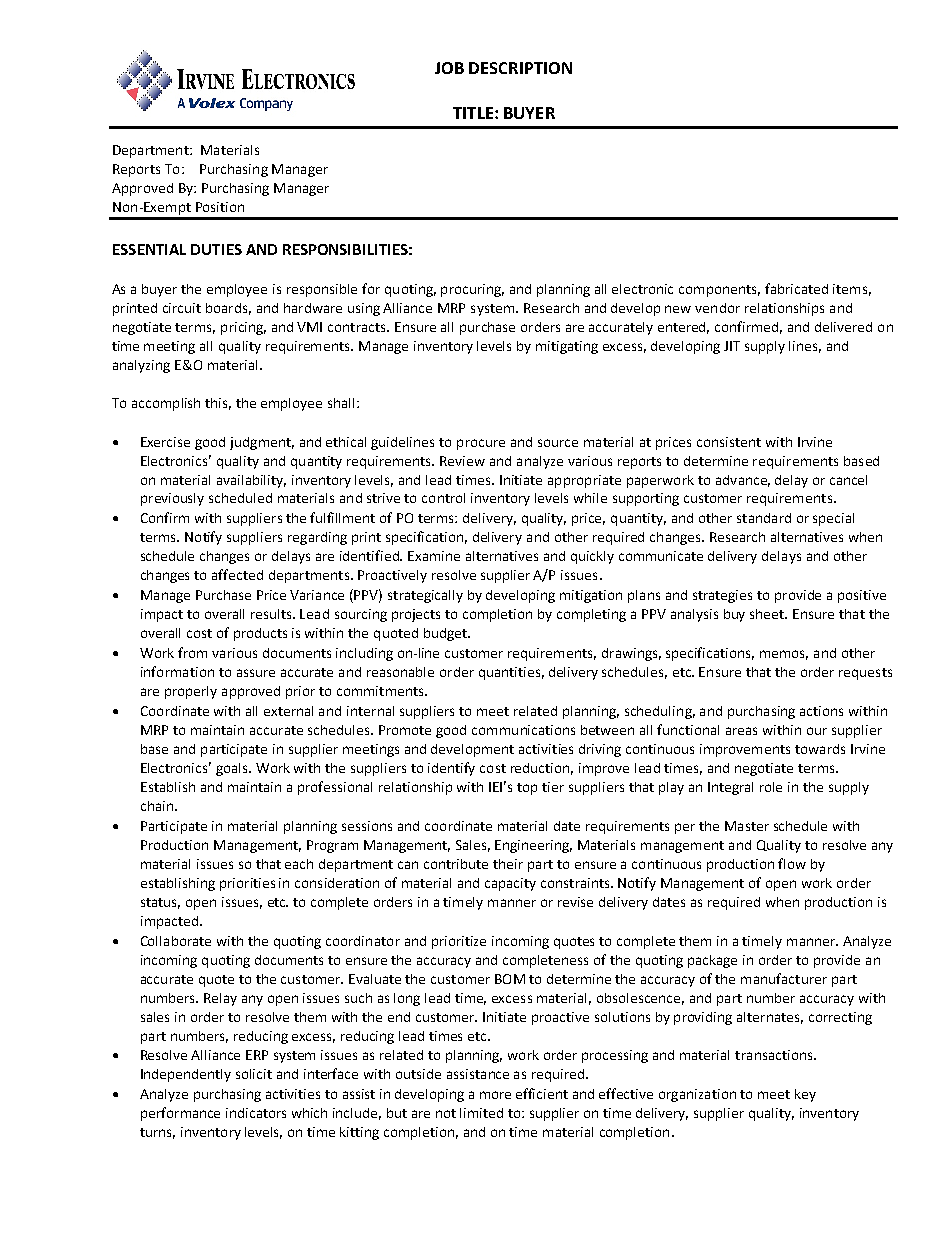  What do you see at coordinates (220, 207) in the image?
I see `Position` at bounding box center [220, 207].
